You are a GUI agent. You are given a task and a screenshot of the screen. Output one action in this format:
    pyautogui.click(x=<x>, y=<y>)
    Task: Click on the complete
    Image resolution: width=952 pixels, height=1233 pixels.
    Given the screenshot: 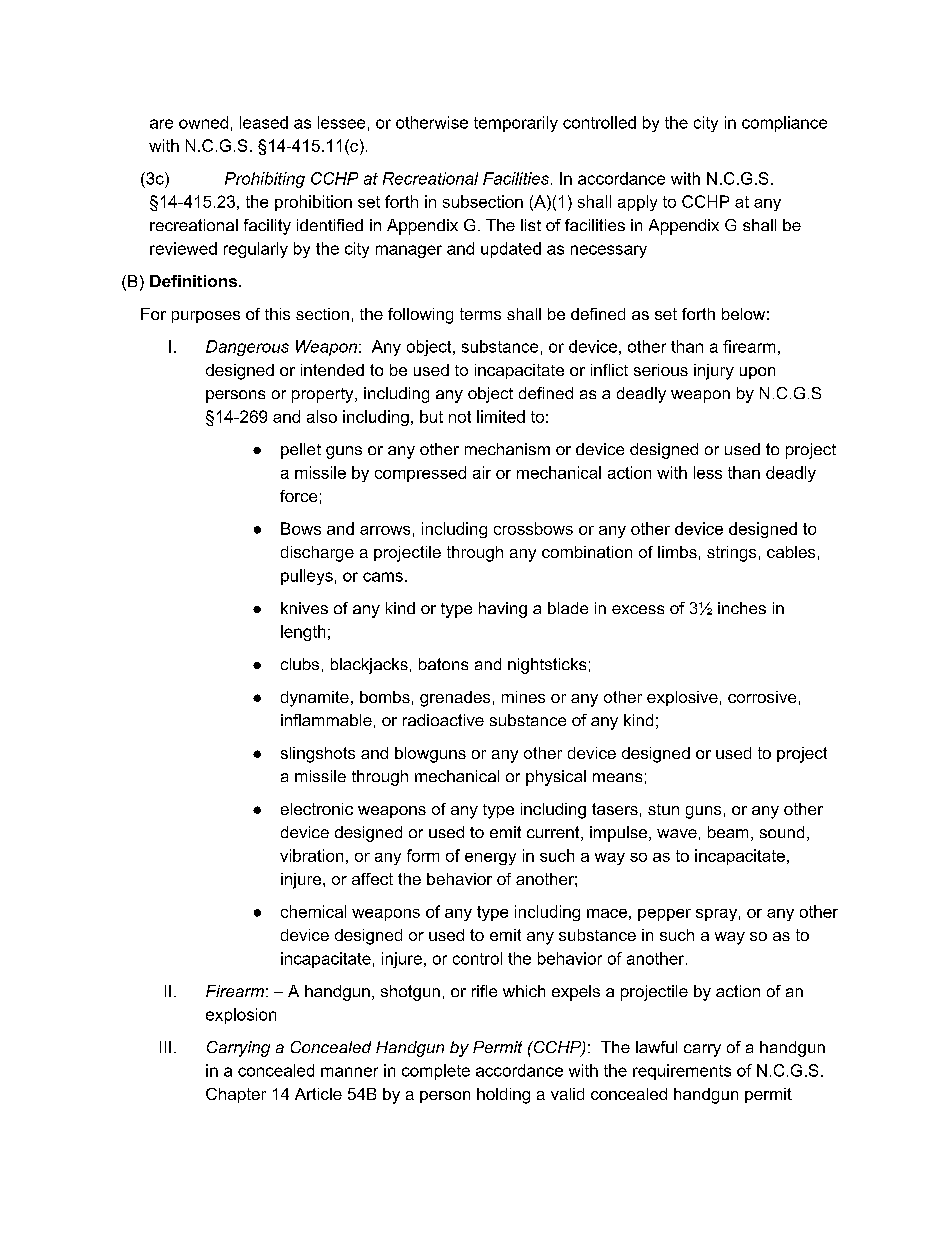 What is the action you would take?
    pyautogui.click(x=436, y=1072)
